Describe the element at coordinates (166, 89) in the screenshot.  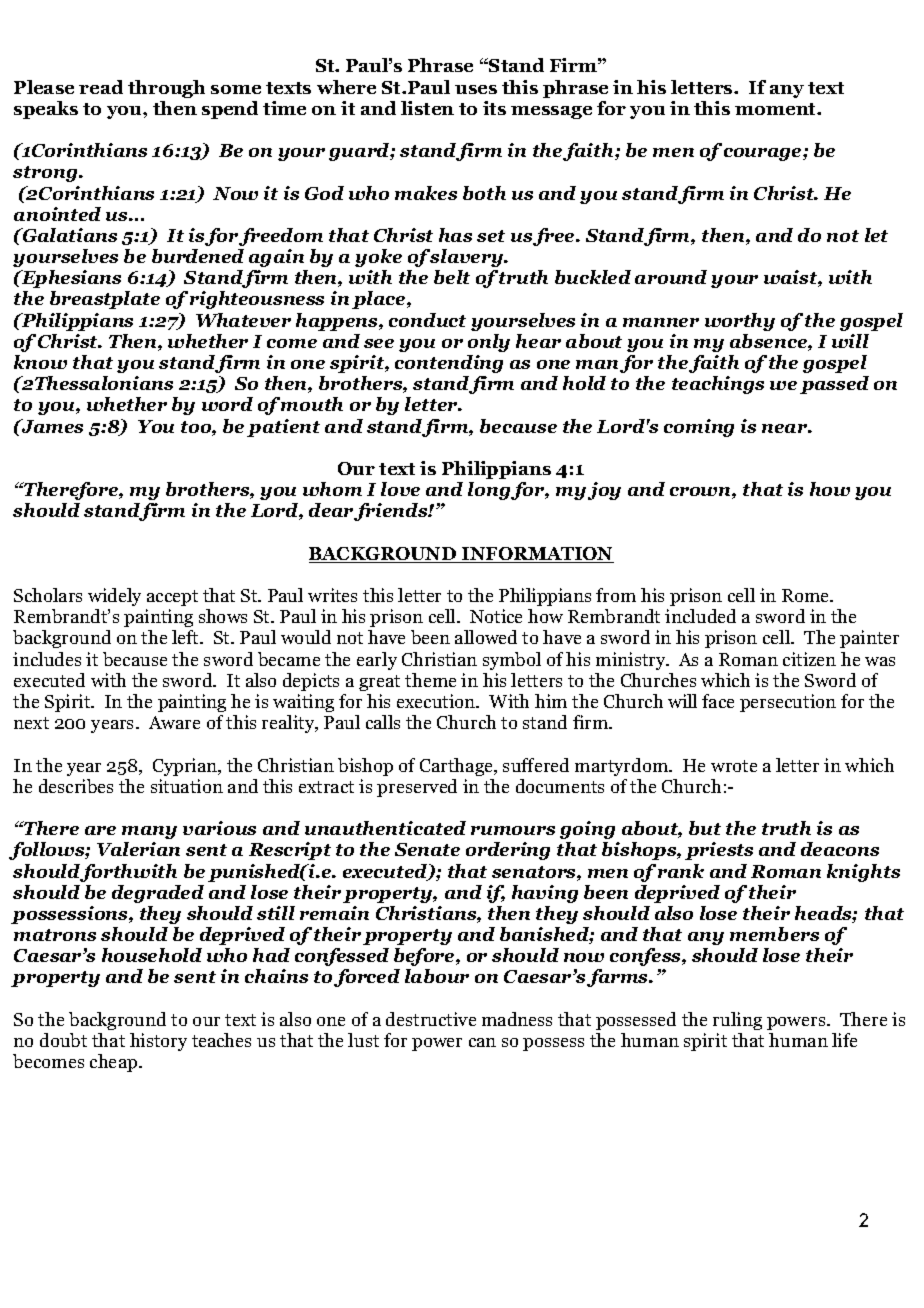
I see `through` at that location.
